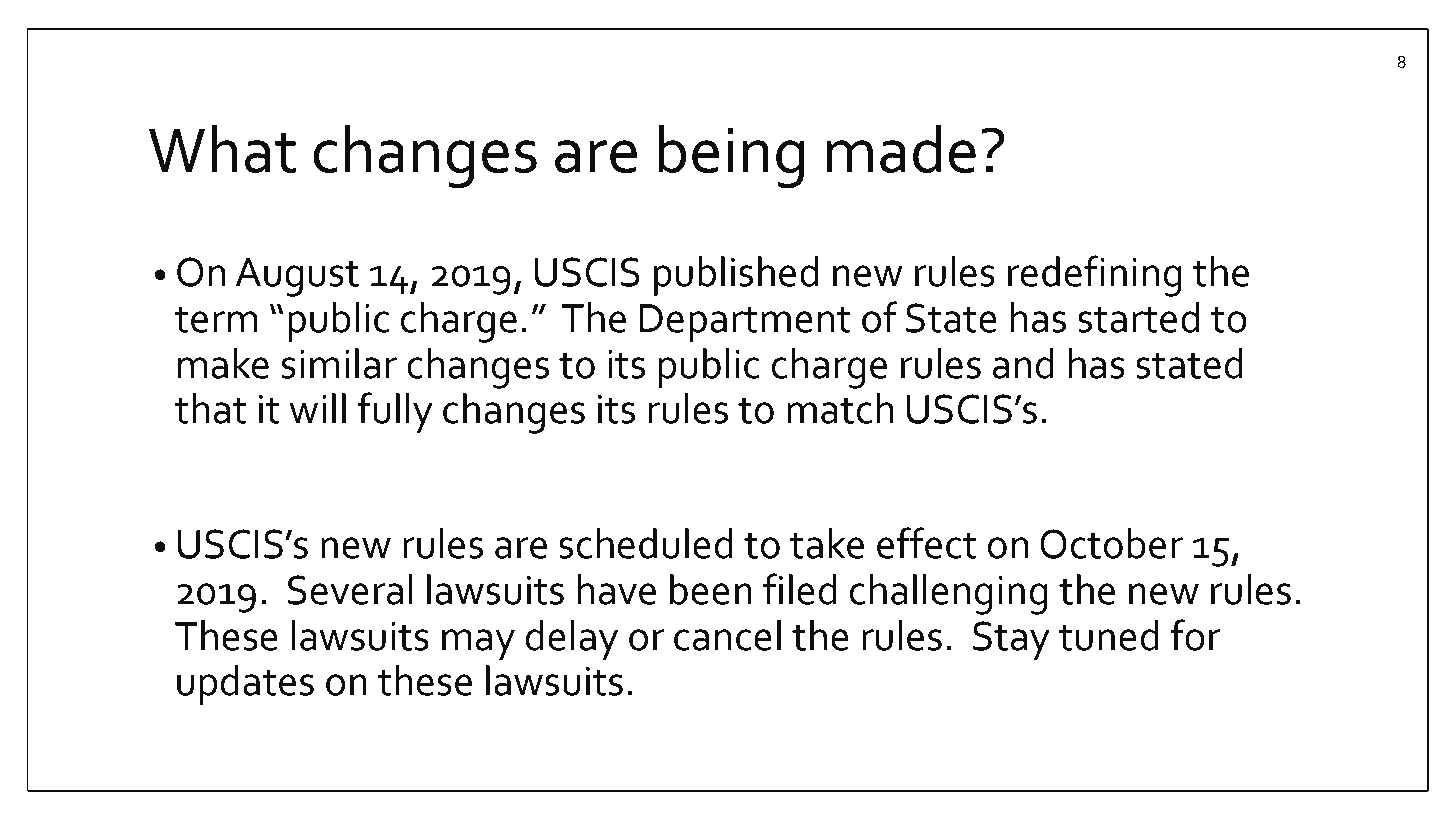 The image size is (1456, 819). Describe the element at coordinates (840, 408) in the document. I see `match` at that location.
